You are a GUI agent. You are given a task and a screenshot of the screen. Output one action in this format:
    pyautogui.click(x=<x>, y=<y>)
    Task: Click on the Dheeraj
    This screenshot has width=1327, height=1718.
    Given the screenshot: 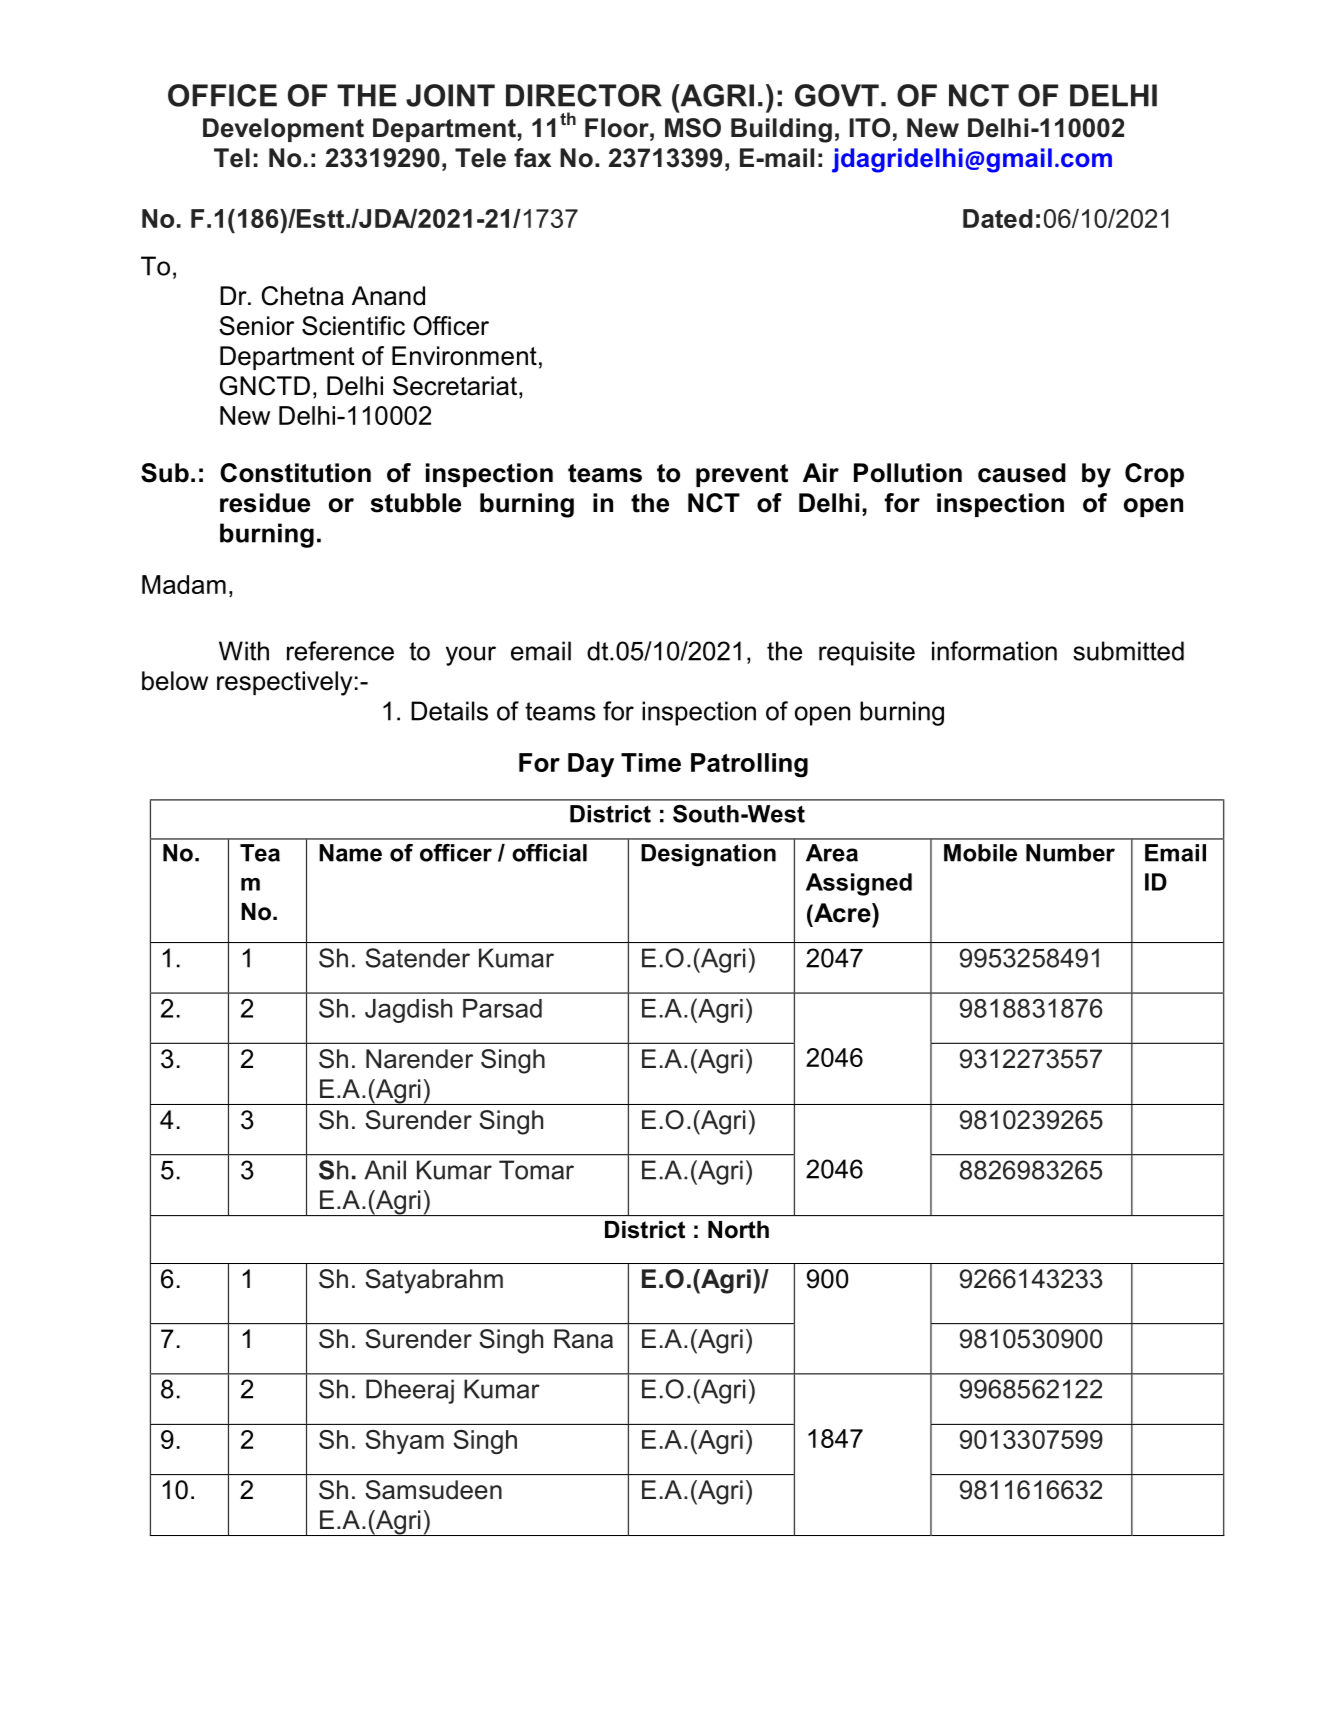 What is the action you would take?
    pyautogui.click(x=410, y=1391)
